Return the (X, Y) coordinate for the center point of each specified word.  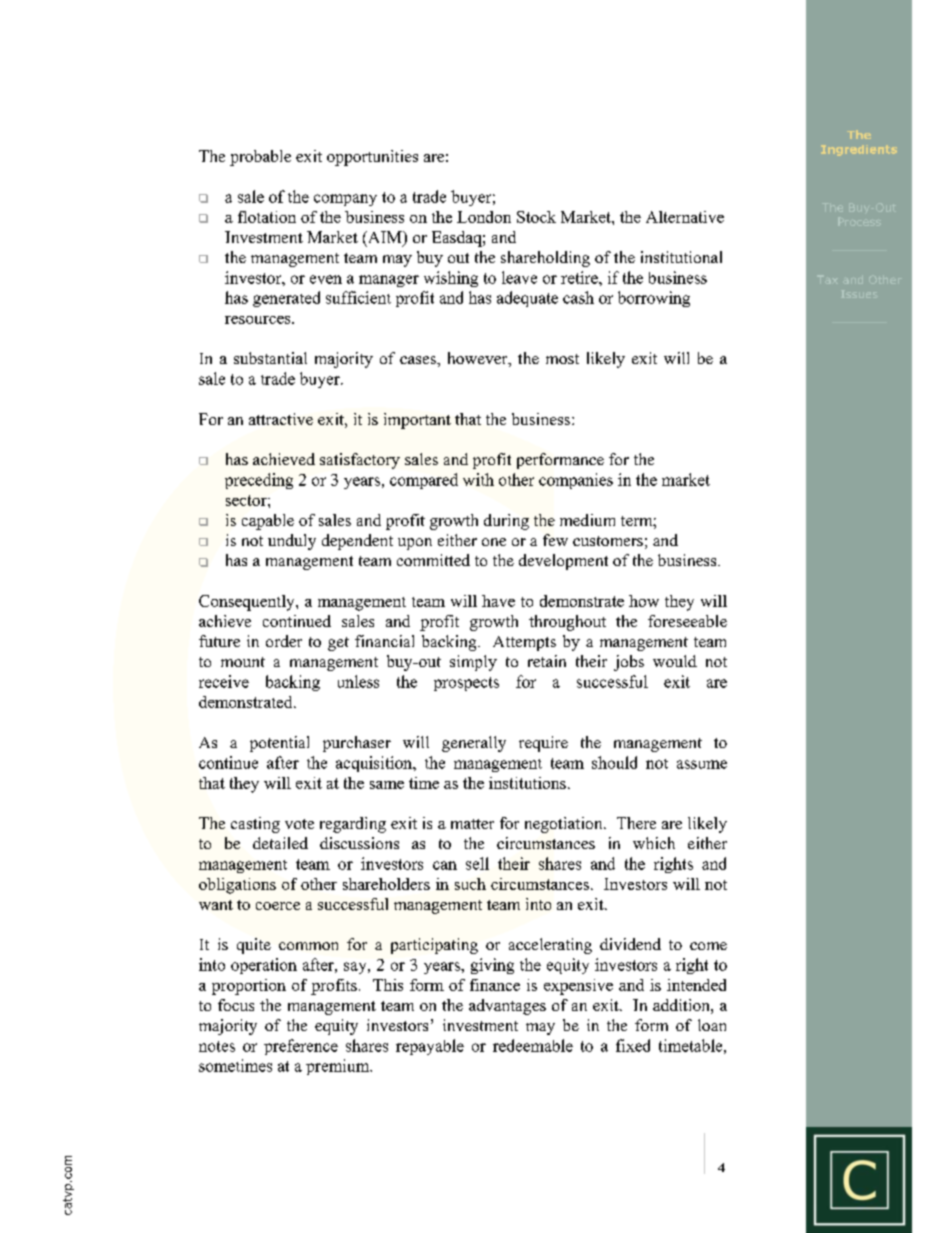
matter (472, 824)
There (636, 823)
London (484, 217)
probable (260, 158)
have (498, 601)
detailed (280, 843)
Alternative (685, 217)
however (479, 359)
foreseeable (687, 621)
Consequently (248, 603)
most (562, 359)
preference (301, 1047)
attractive (281, 419)
